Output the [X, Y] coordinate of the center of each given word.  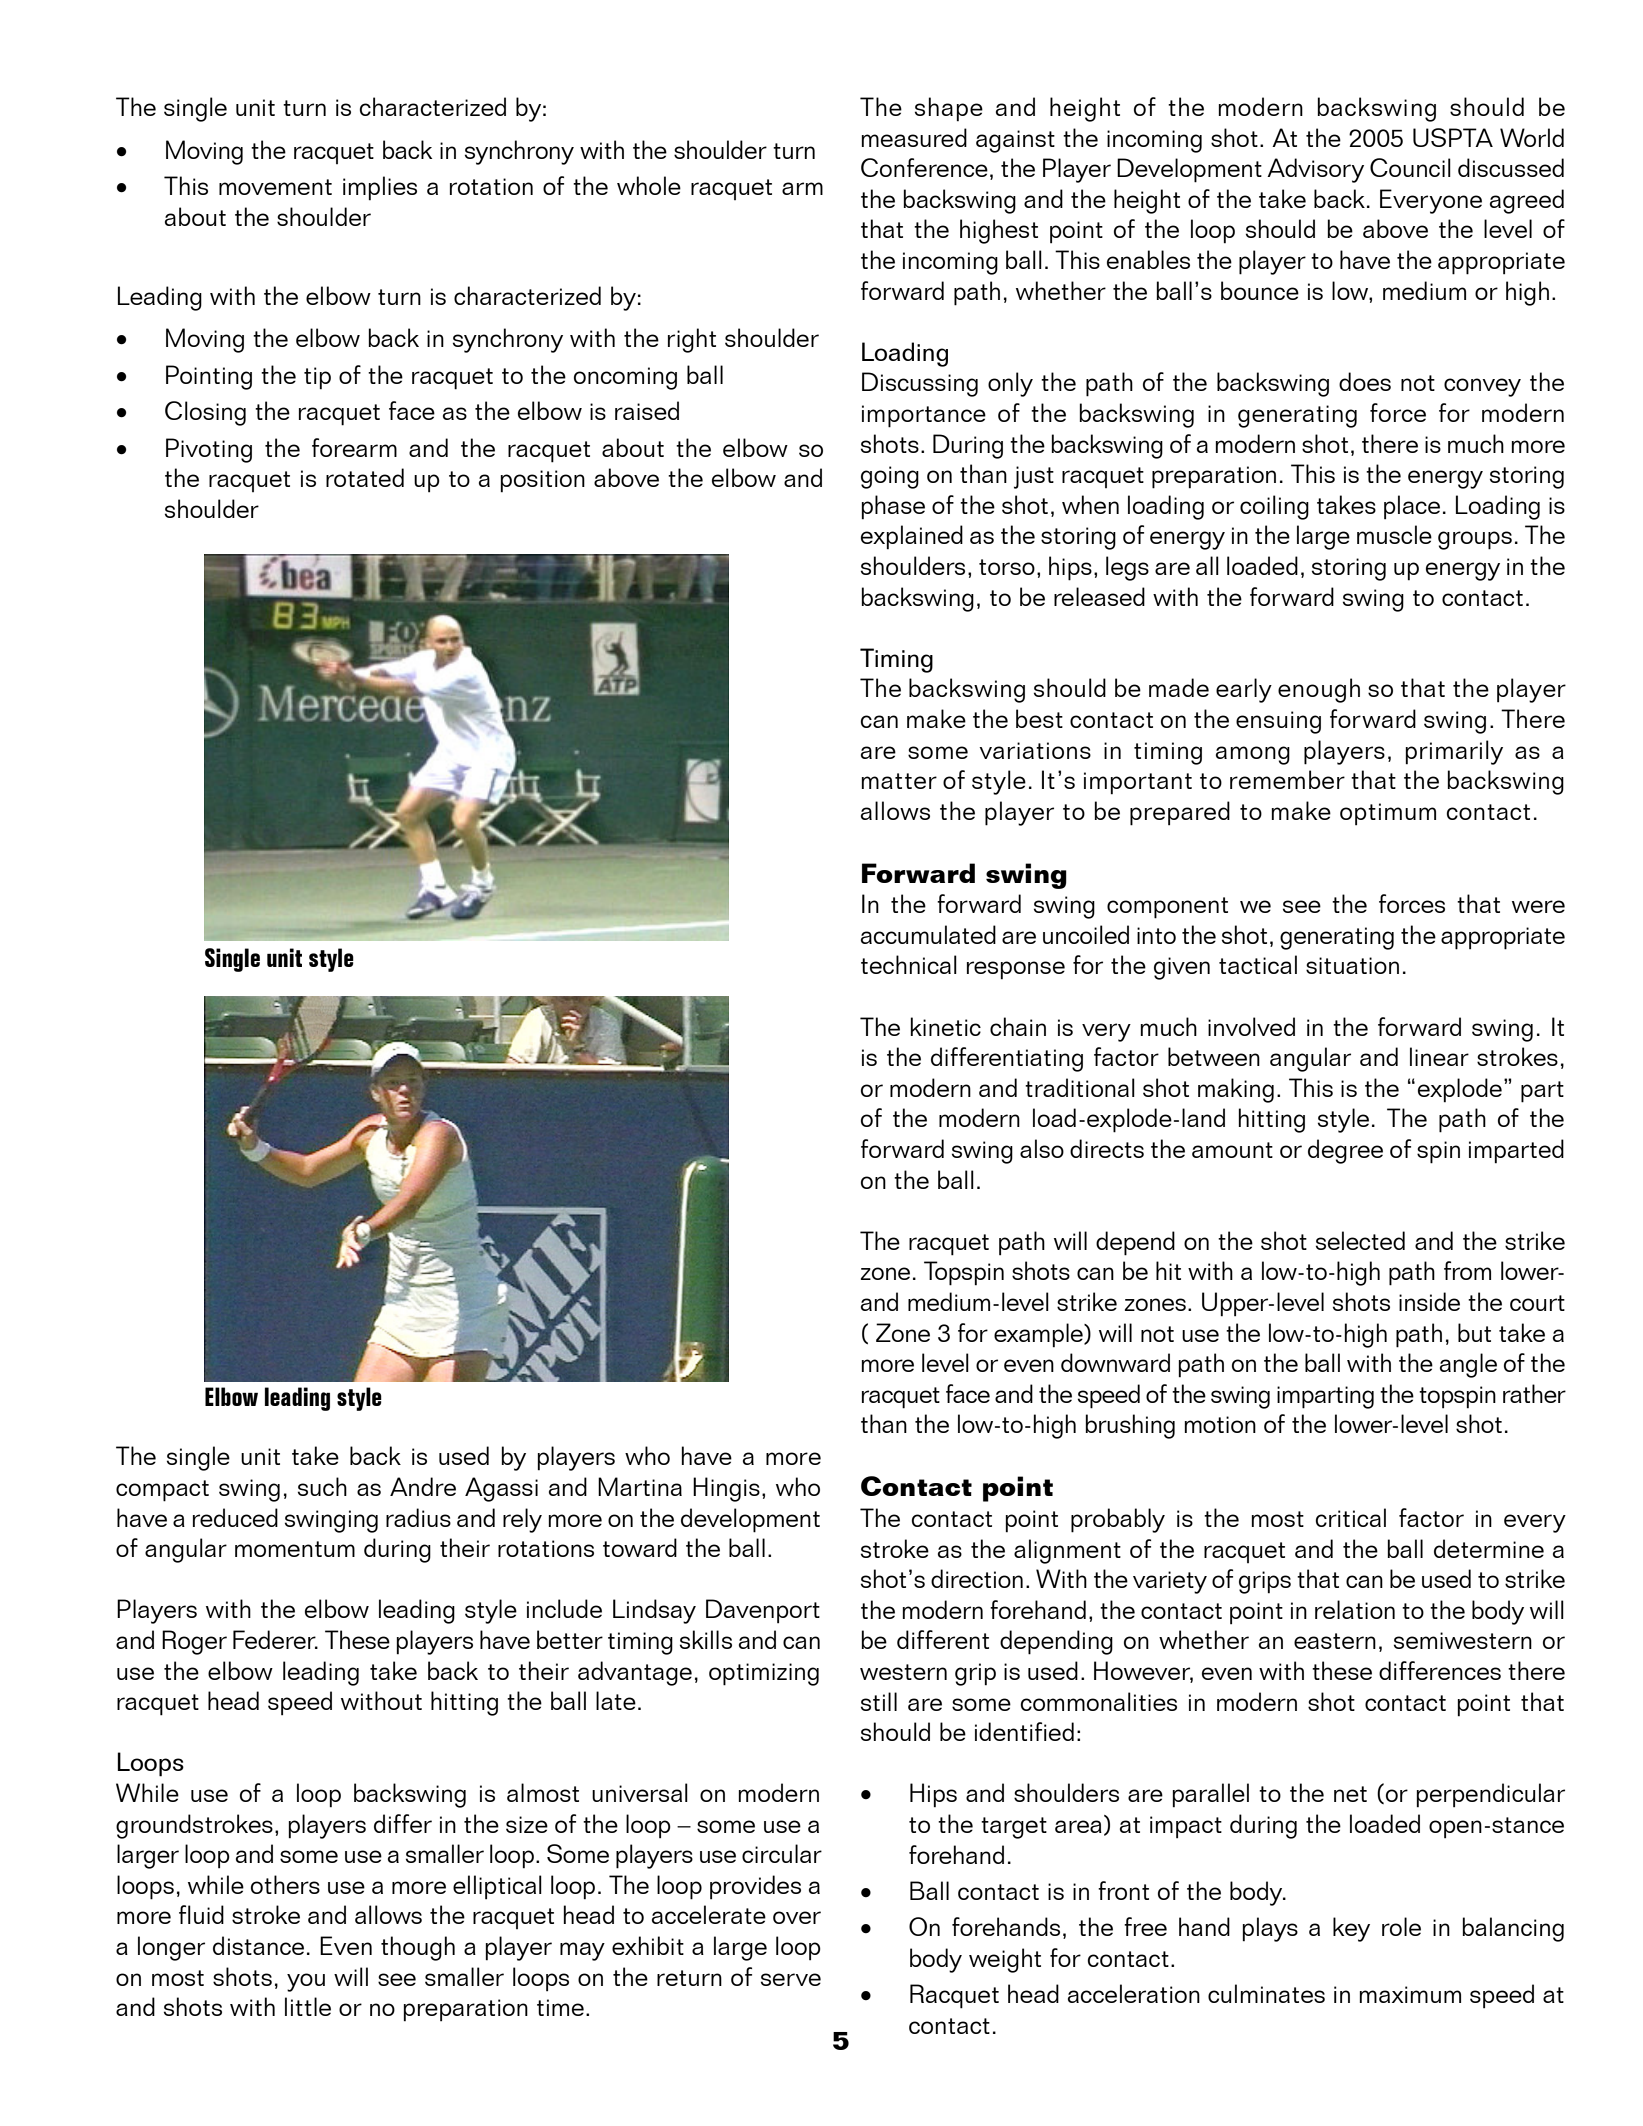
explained [912, 537]
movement [275, 187]
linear [1439, 1056]
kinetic [946, 1026]
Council [1410, 167]
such [322, 1486]
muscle [1394, 534]
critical [1350, 1517]
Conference [924, 167]
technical [909, 964]
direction [977, 1578]
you [306, 1982]
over [797, 1917]
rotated [365, 477]
